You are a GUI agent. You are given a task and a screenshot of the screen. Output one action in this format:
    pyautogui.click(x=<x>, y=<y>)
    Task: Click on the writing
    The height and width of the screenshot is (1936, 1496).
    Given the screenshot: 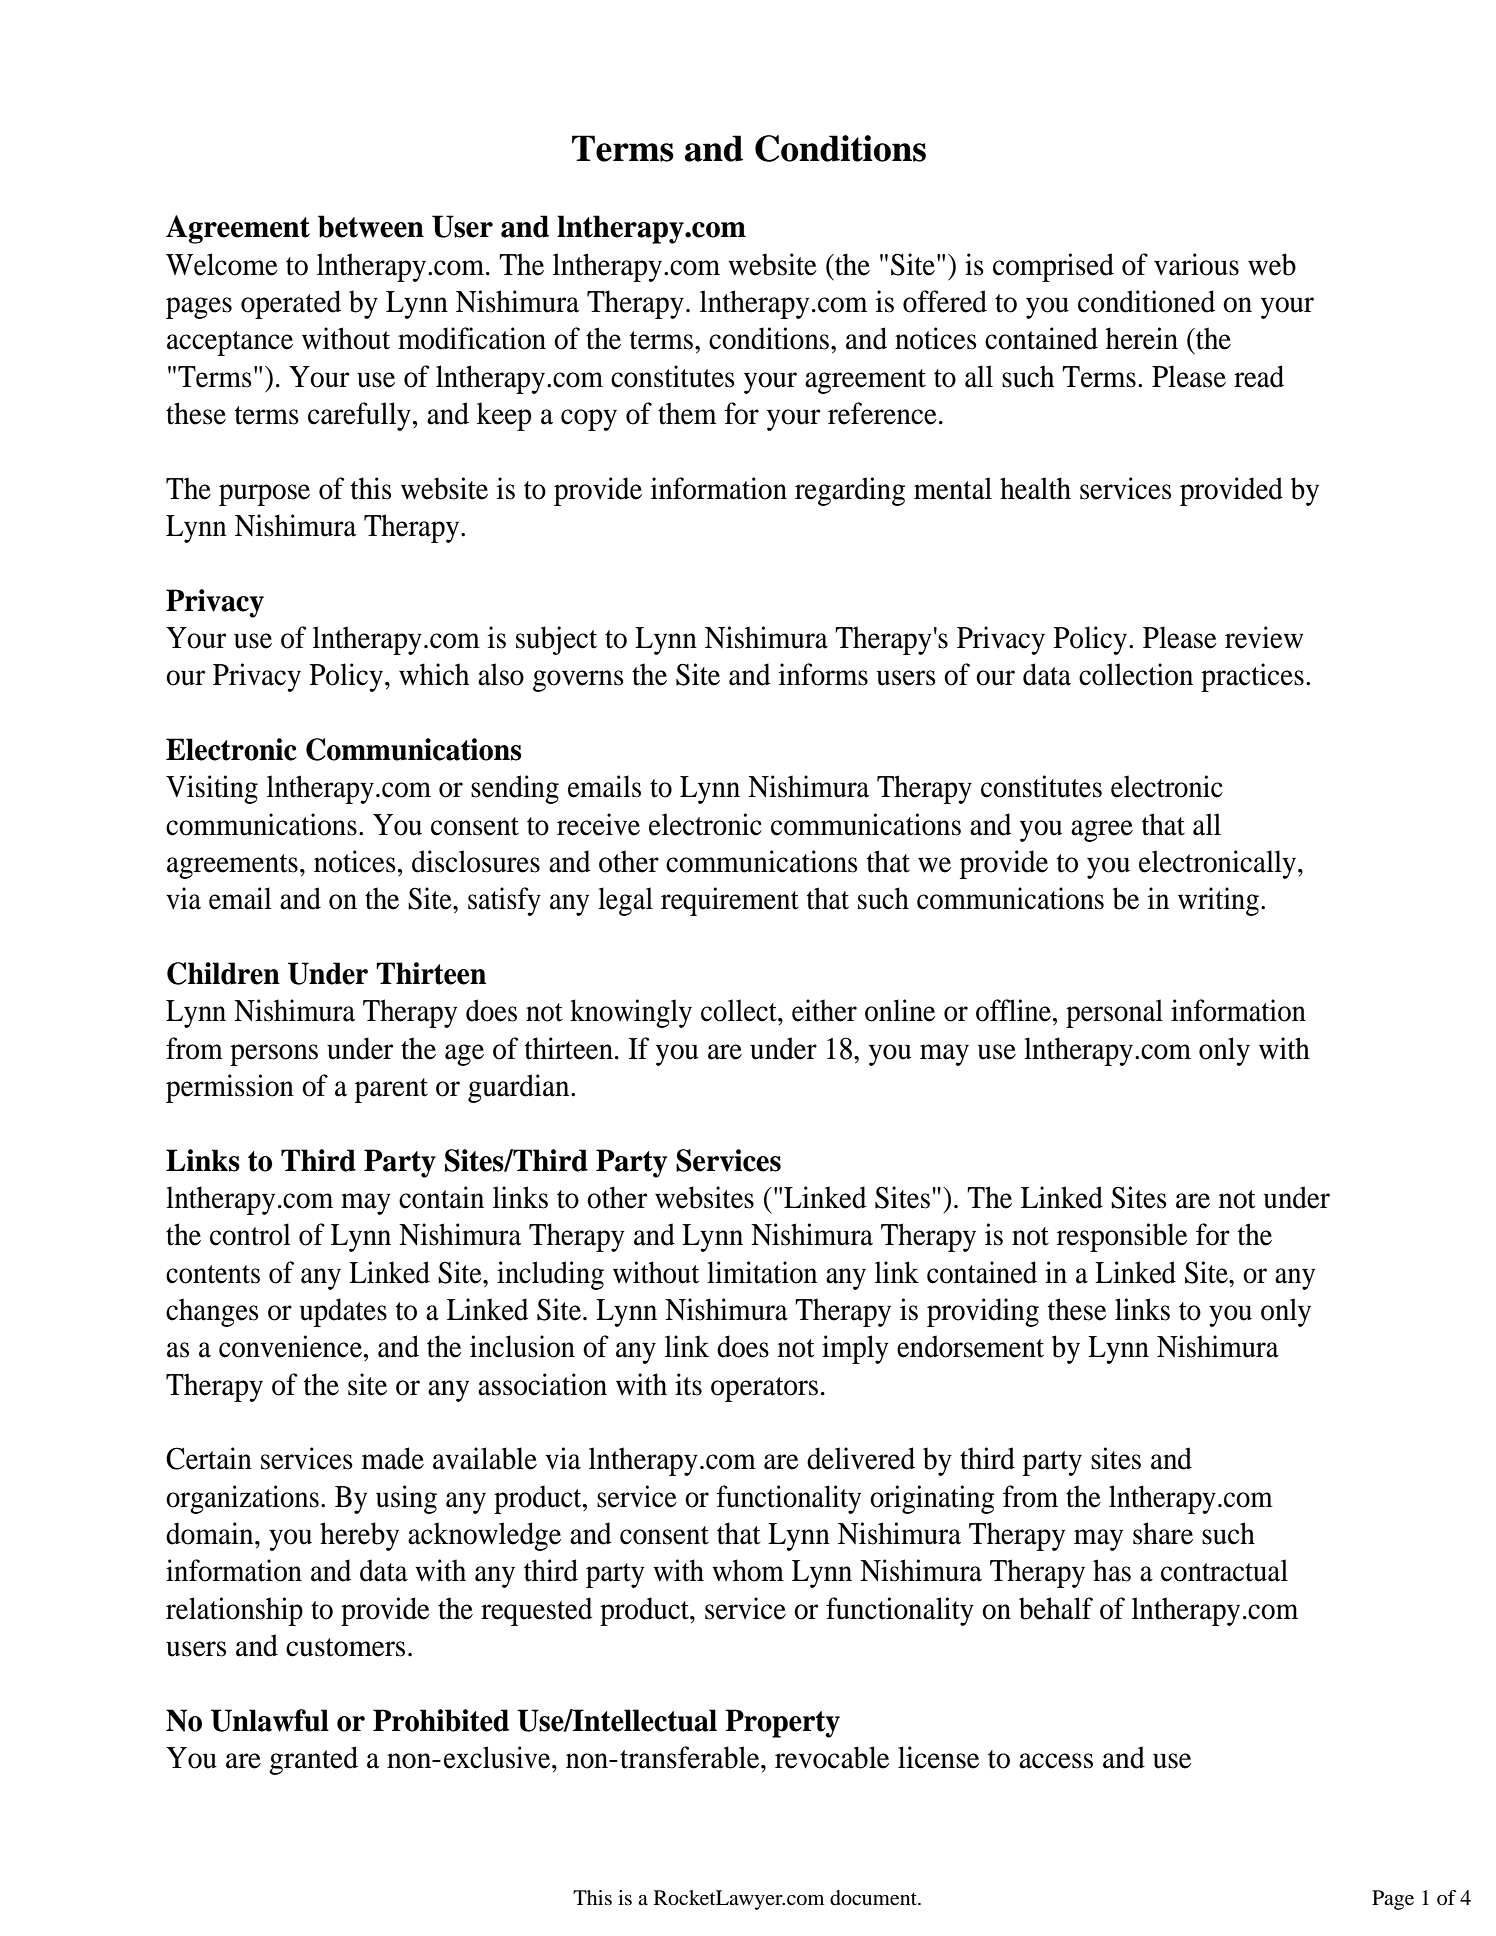 What is the action you would take?
    pyautogui.click(x=1218, y=901)
